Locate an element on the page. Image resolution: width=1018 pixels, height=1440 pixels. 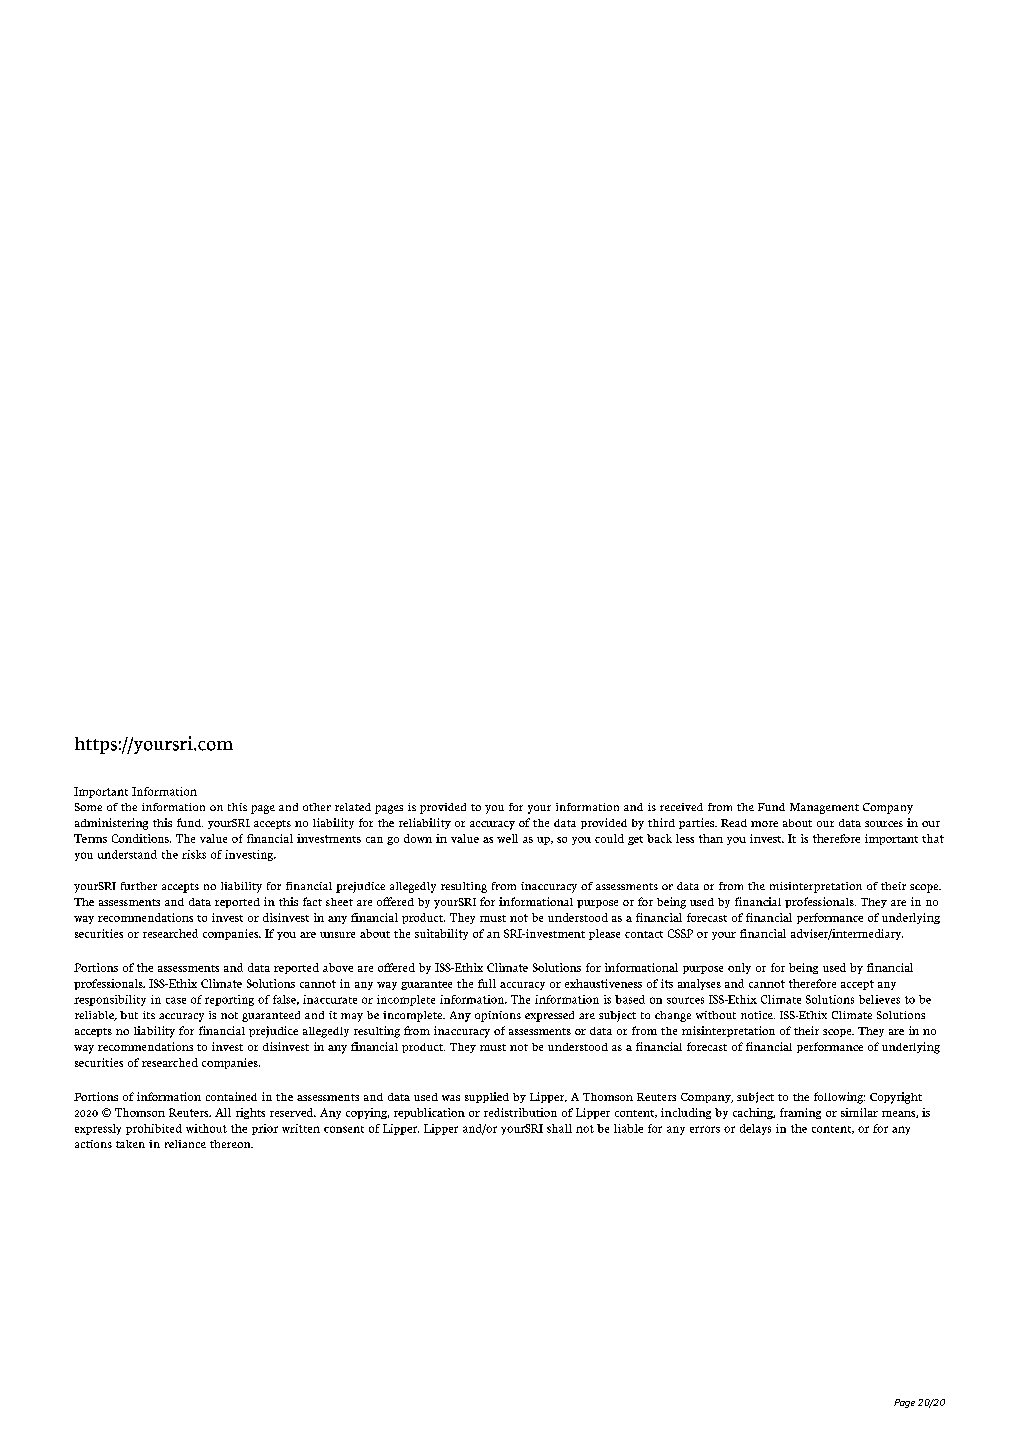
administering is located at coordinates (111, 824).
